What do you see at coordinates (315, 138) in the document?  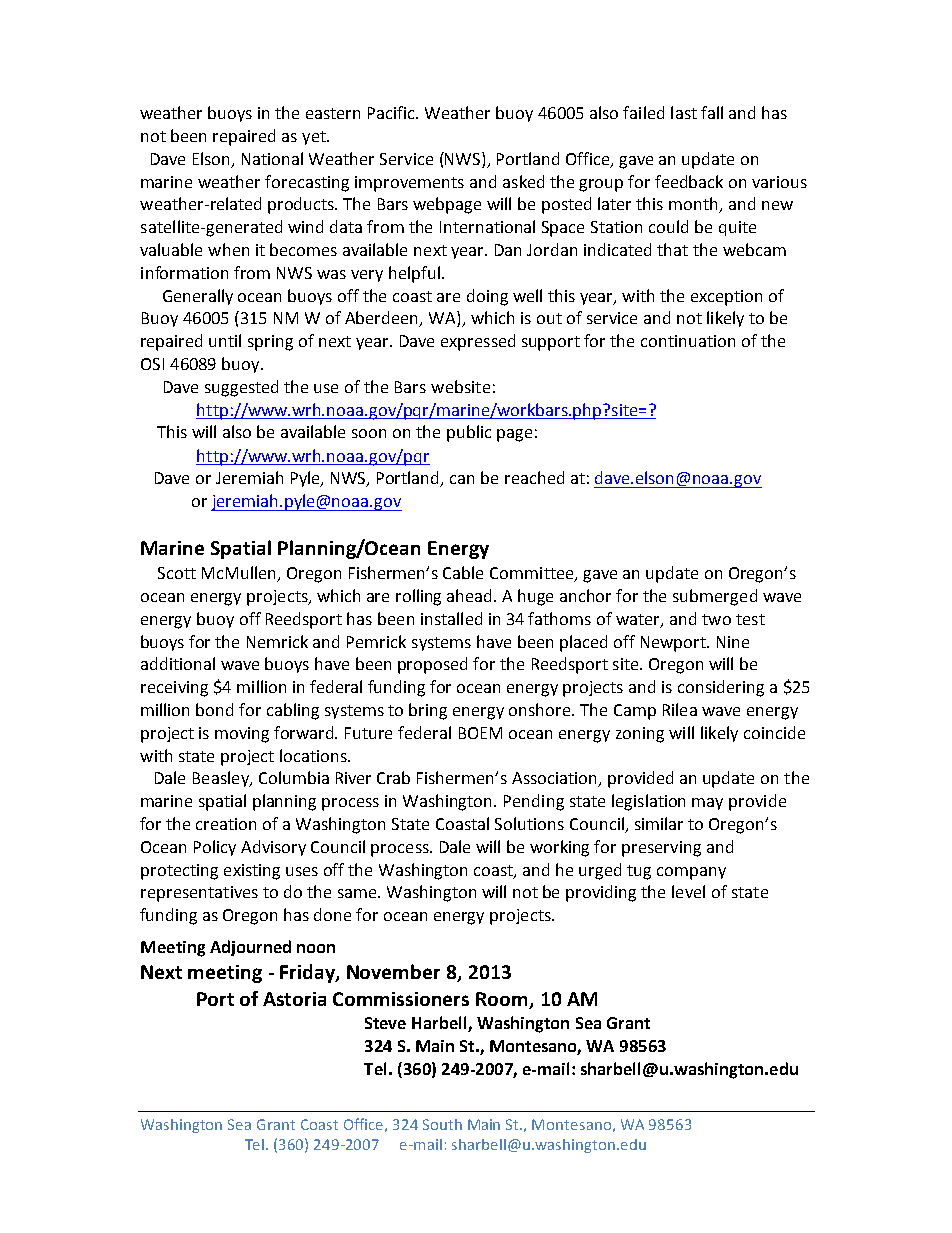 I see `yet` at bounding box center [315, 138].
